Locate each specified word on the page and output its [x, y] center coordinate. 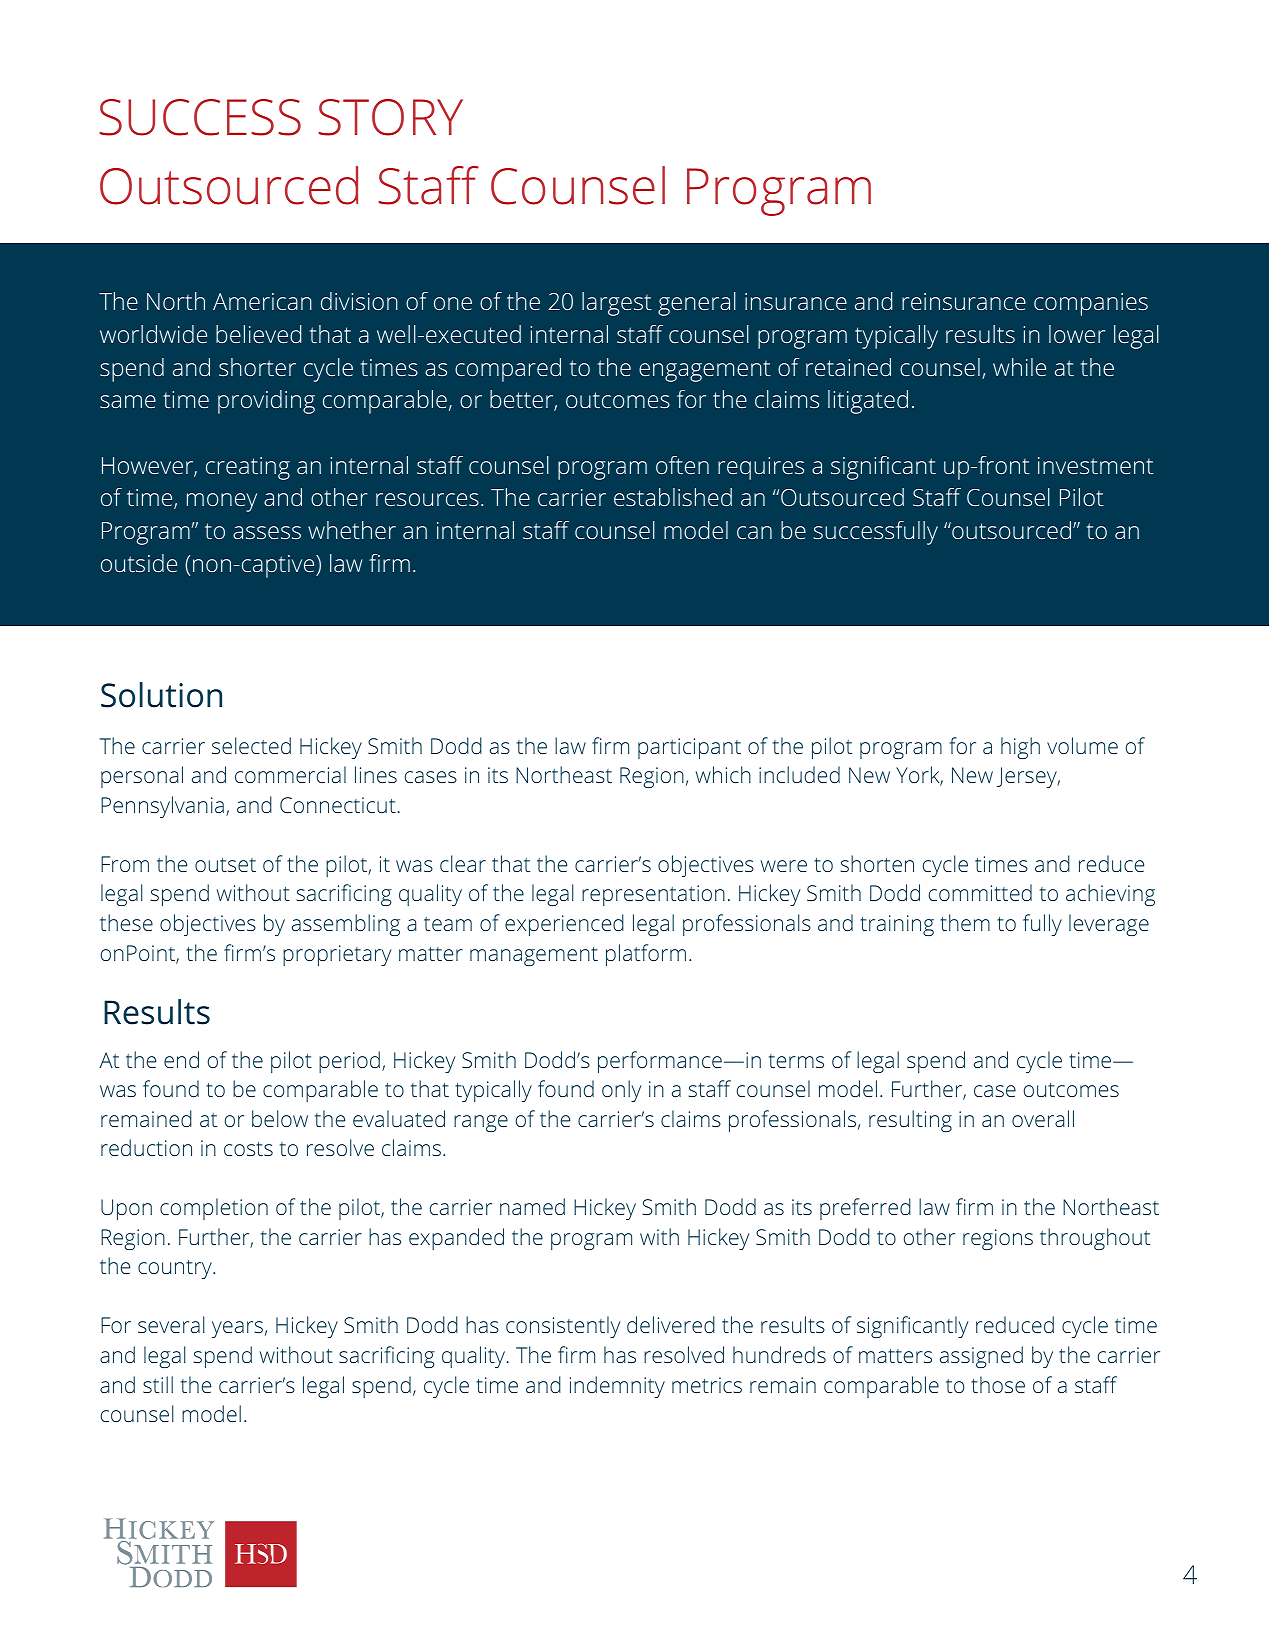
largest [617, 304]
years [237, 1329]
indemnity [617, 1387]
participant [689, 748]
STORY [390, 117]
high [1020, 748]
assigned [981, 1357]
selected [251, 745]
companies [1091, 304]
